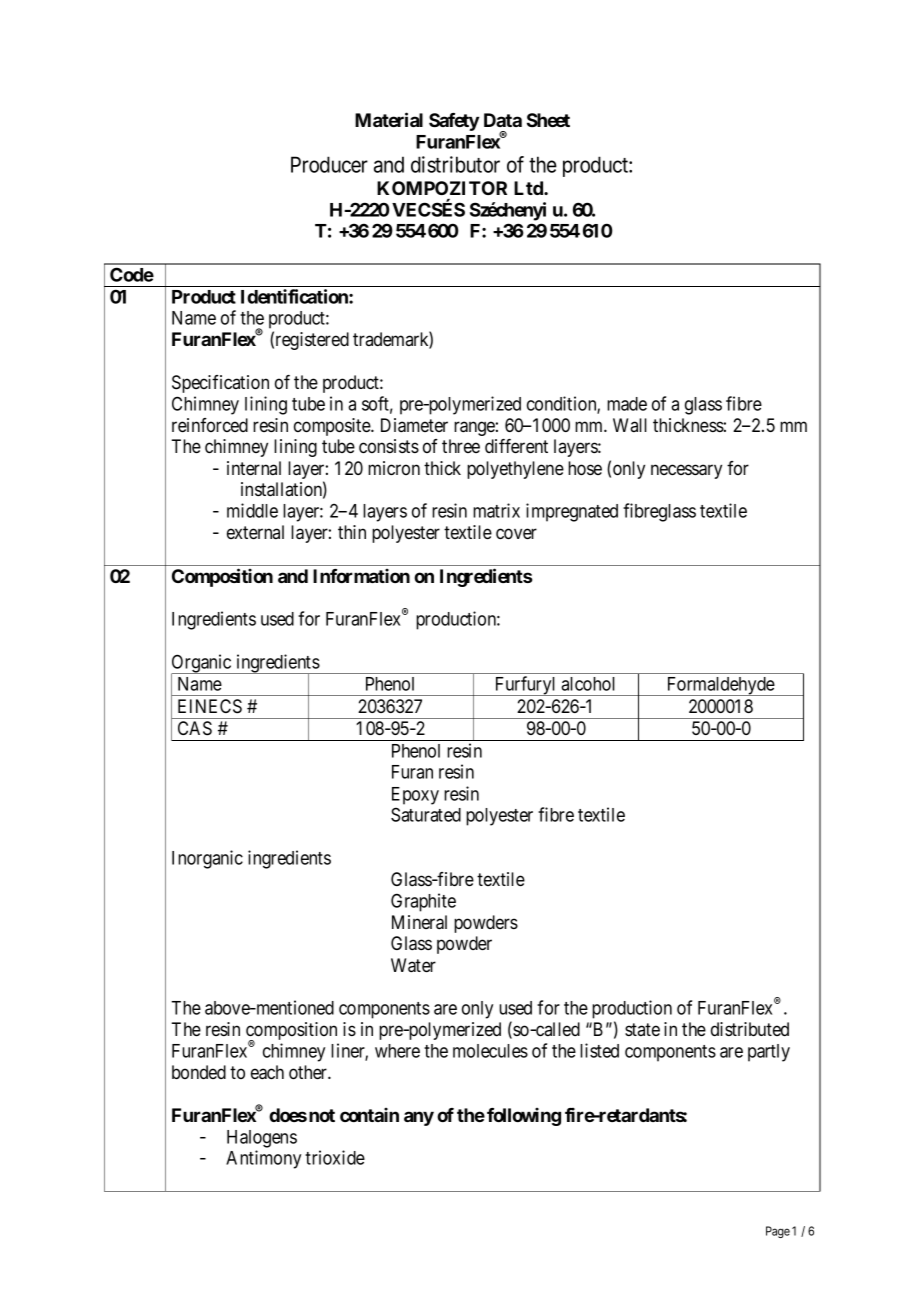 The height and width of the screenshot is (1308, 924). What do you see at coordinates (778, 1232) in the screenshot?
I see `Page` at bounding box center [778, 1232].
